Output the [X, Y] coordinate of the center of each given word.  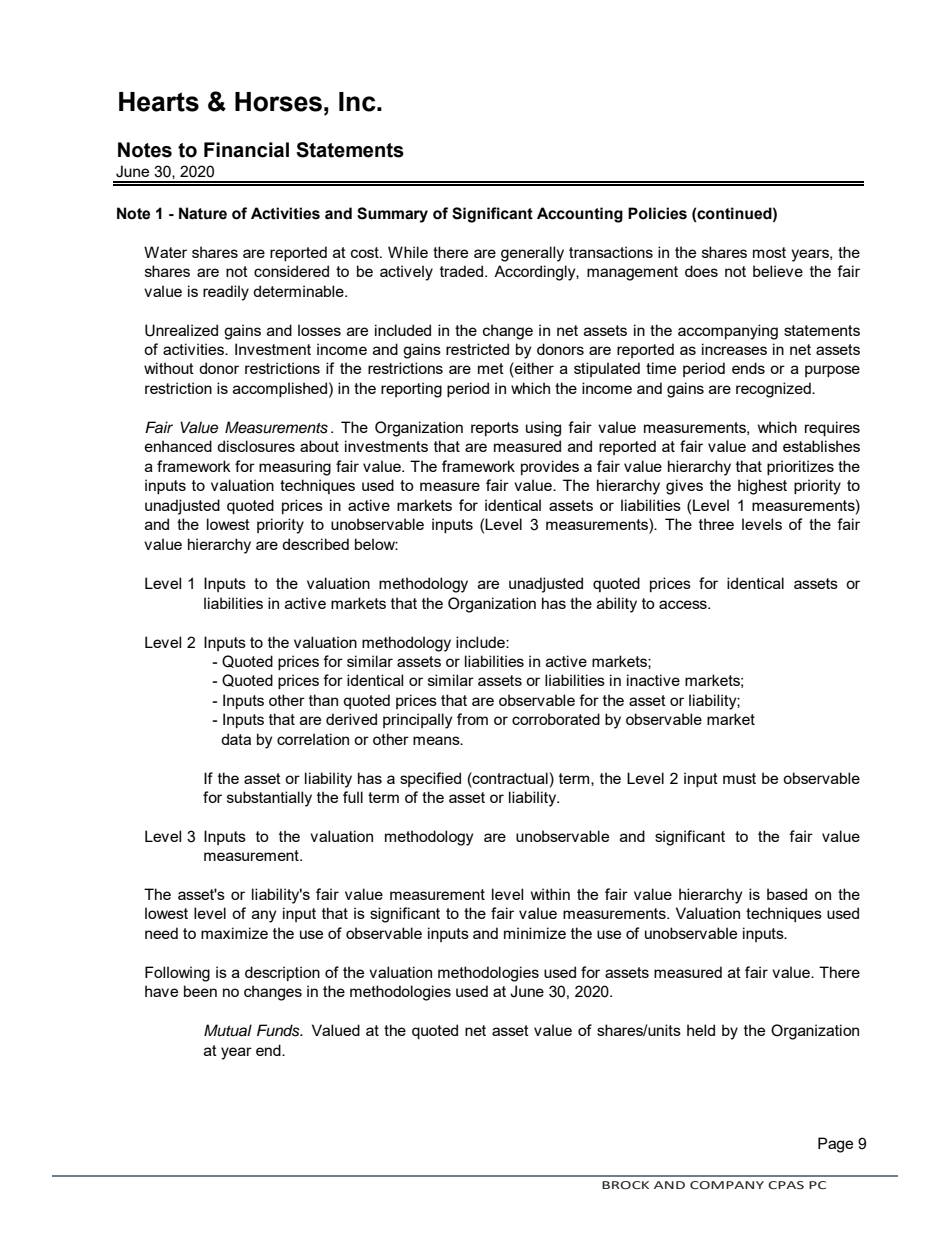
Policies [657, 213]
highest [762, 487]
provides [550, 467]
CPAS [786, 1185]
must [739, 778]
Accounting [580, 215]
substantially [269, 799]
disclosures [256, 446]
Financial [246, 150]
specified [430, 779]
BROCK [625, 1185]
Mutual [228, 1030]
